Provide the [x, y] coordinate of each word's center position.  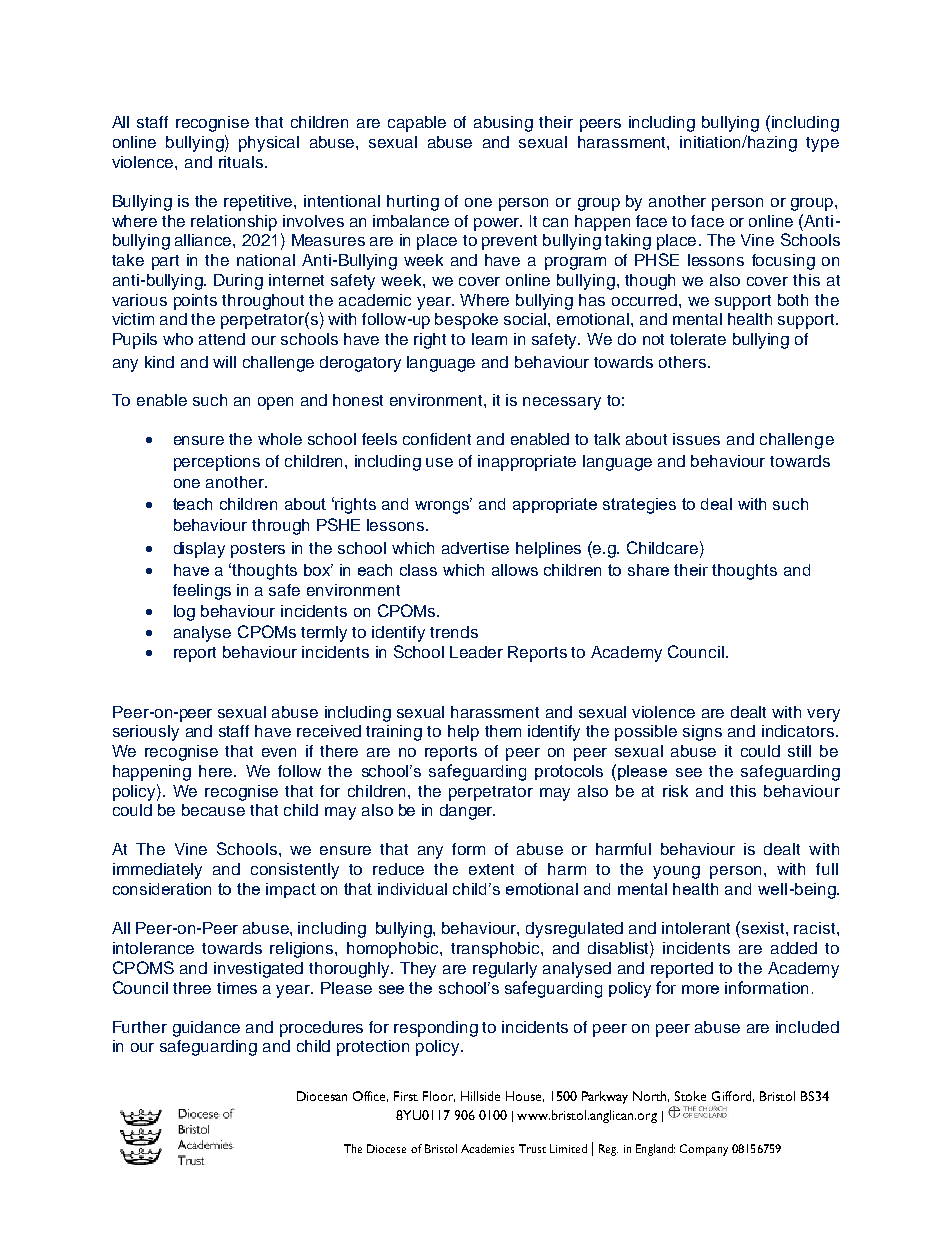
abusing [503, 124]
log [184, 613]
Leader [476, 652]
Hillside [480, 1096]
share [648, 570]
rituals [242, 162]
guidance [206, 1029]
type [822, 144]
